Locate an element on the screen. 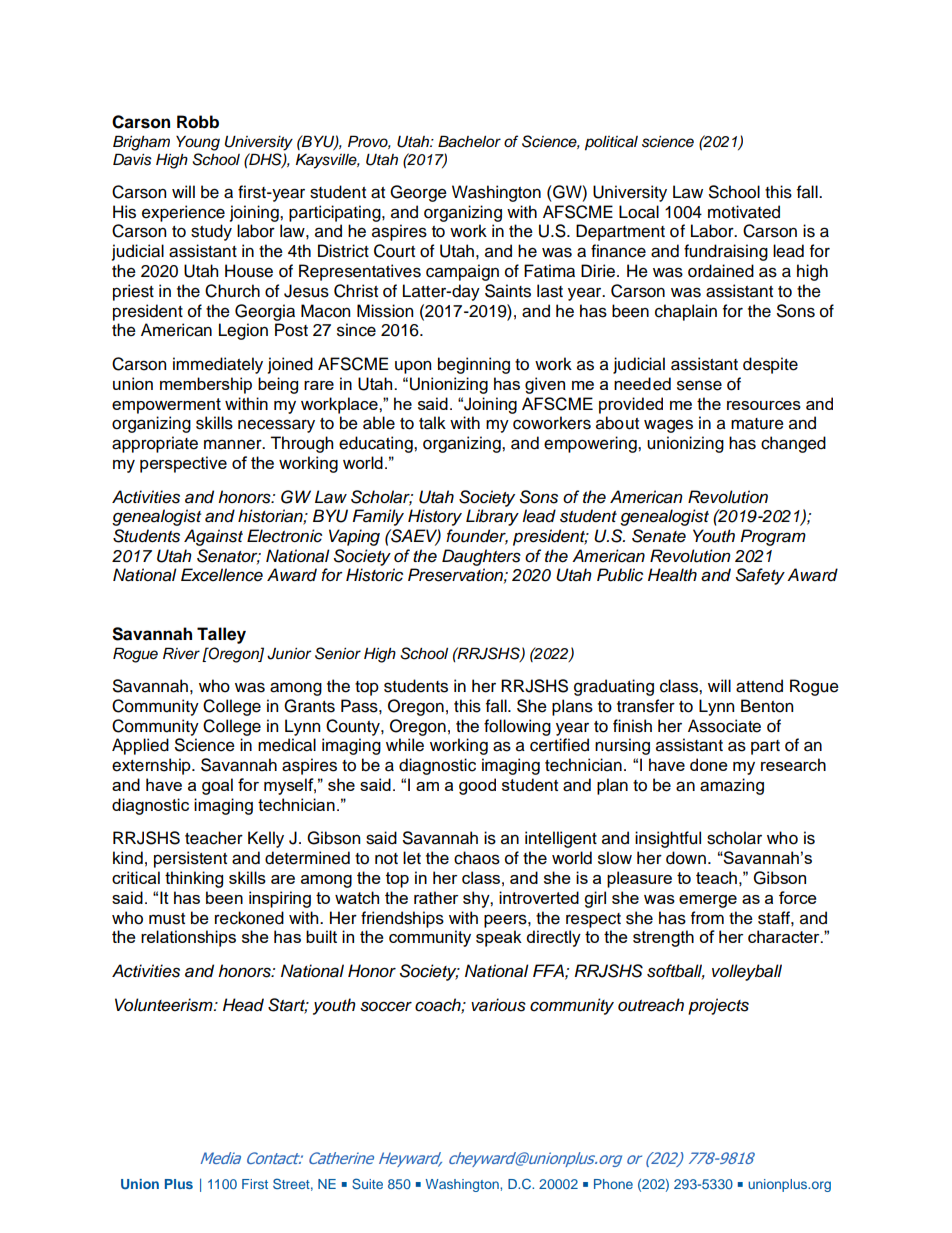 The width and height of the screenshot is (952, 1233). rather is located at coordinates (436, 897).
